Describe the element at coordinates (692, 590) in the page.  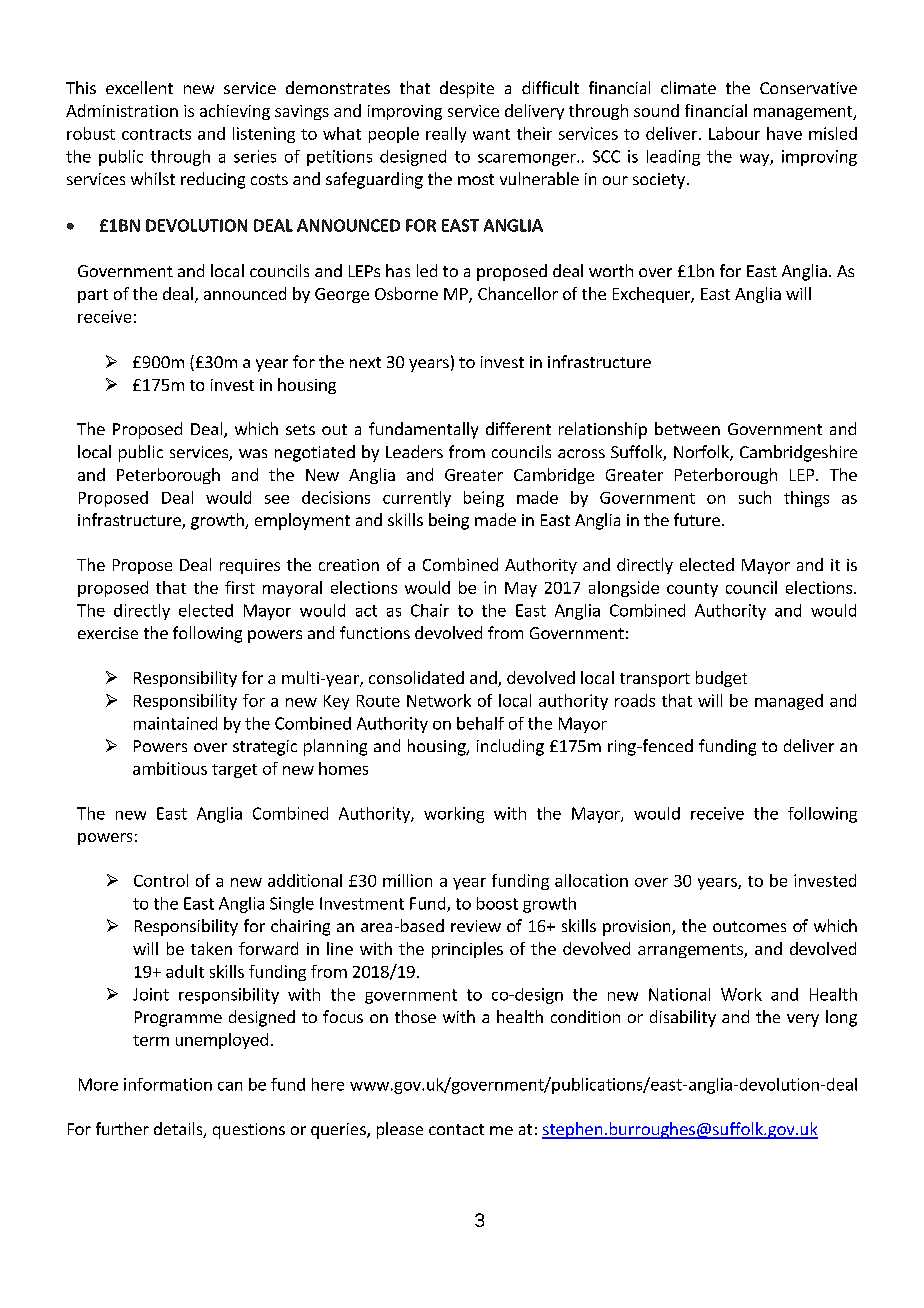
I see `county` at that location.
